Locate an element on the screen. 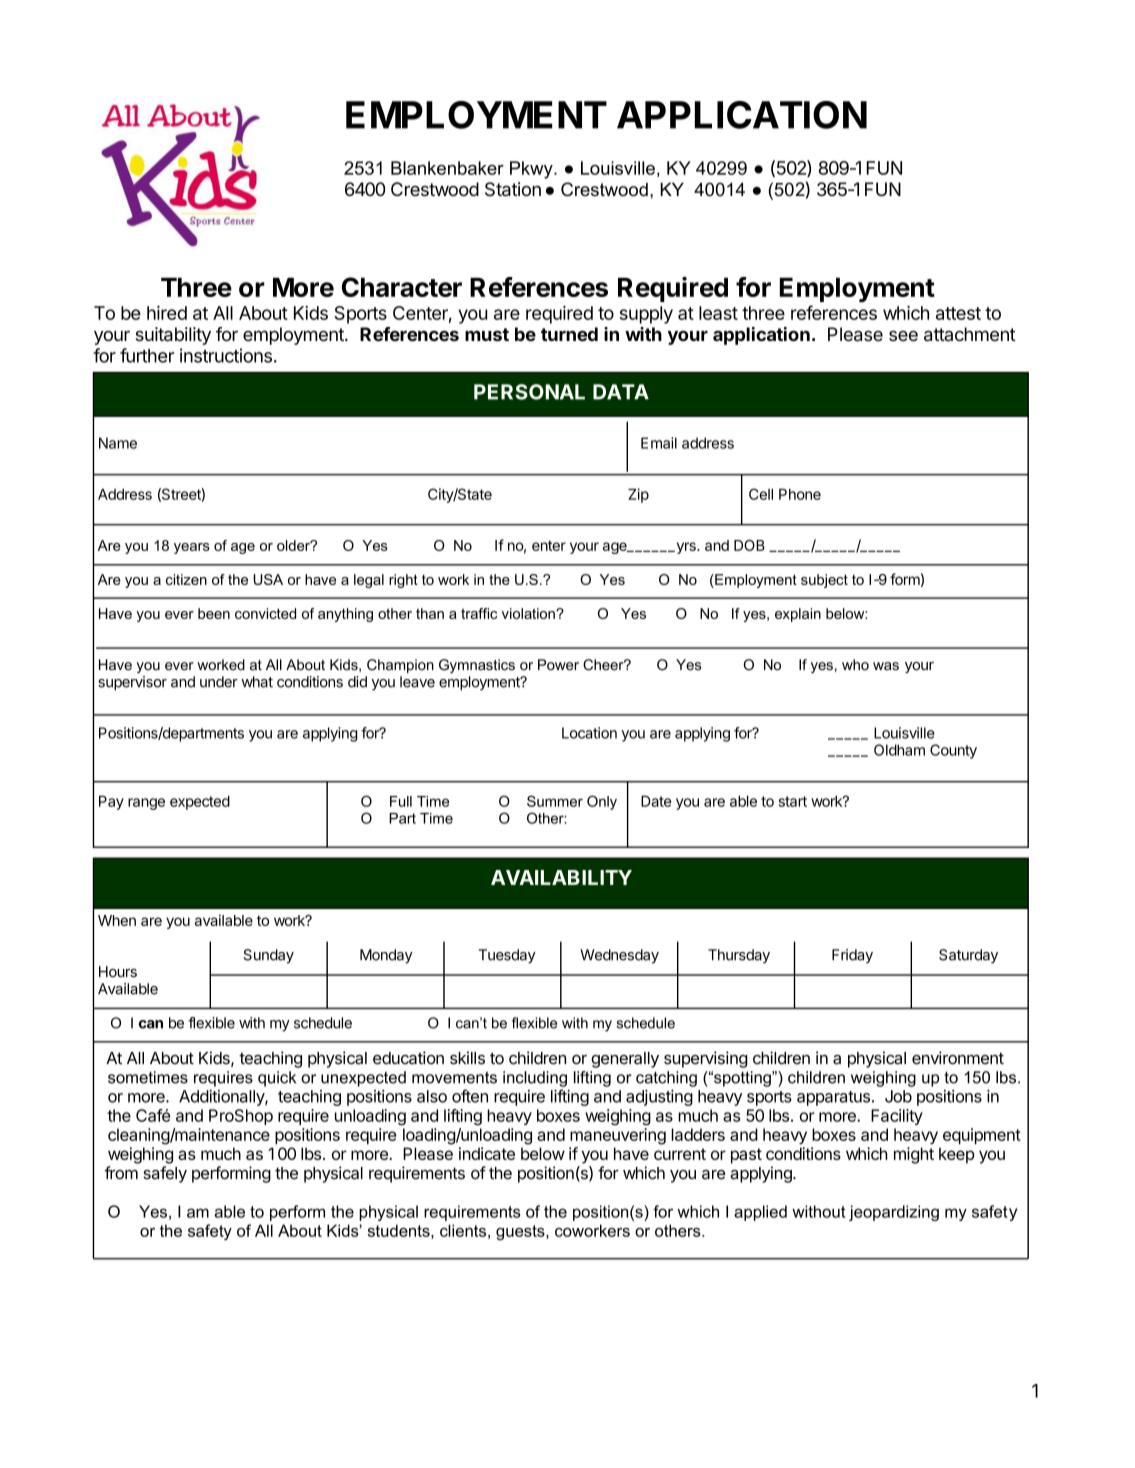 The image size is (1135, 1468). Oldham is located at coordinates (899, 750).
